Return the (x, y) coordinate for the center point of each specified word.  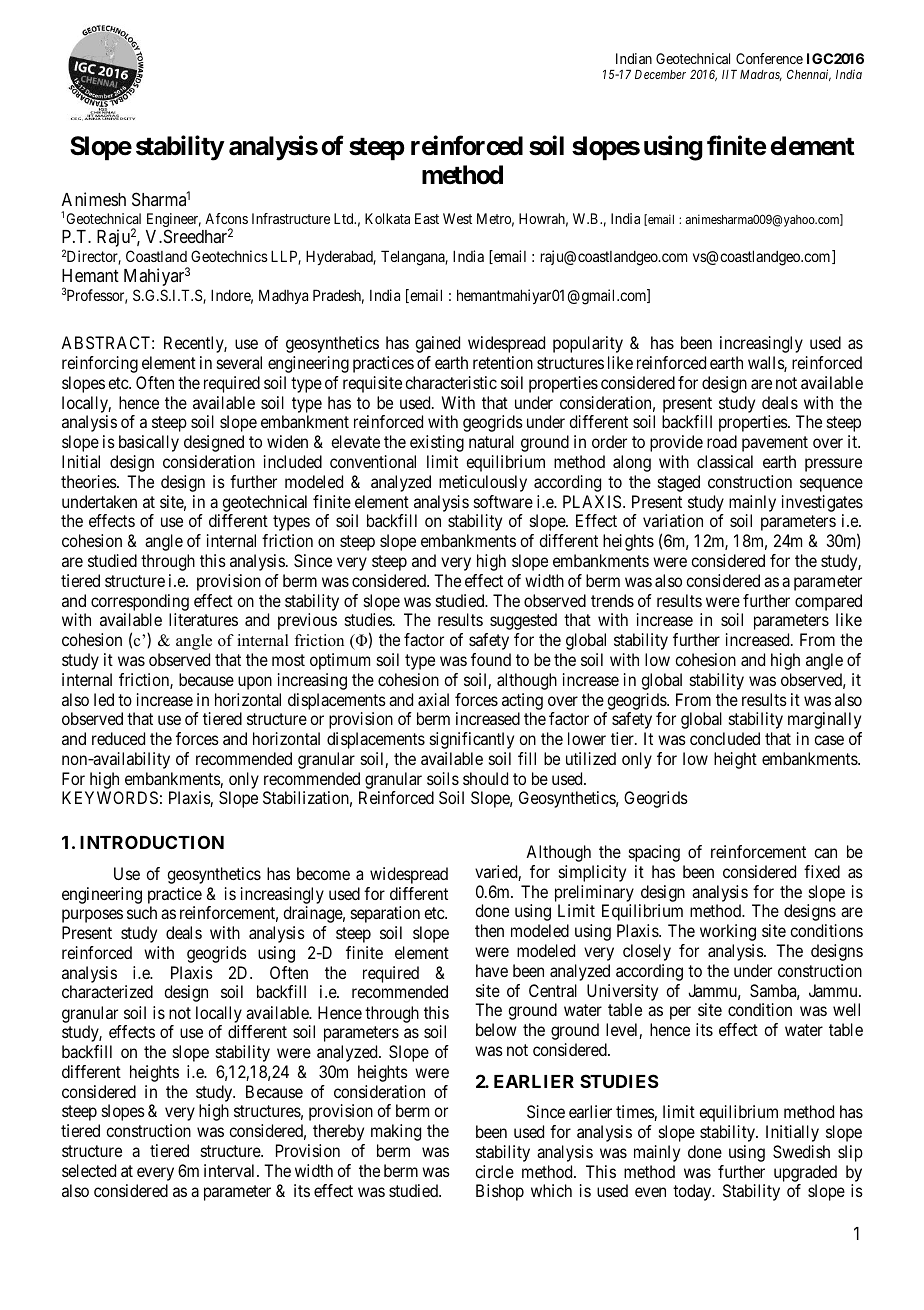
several (239, 362)
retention (503, 362)
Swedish (801, 1151)
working (728, 932)
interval (231, 1170)
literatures (203, 619)
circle (494, 1171)
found (491, 659)
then (489, 930)
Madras (761, 75)
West (457, 218)
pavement (775, 444)
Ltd (345, 218)
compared (828, 602)
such (142, 912)
